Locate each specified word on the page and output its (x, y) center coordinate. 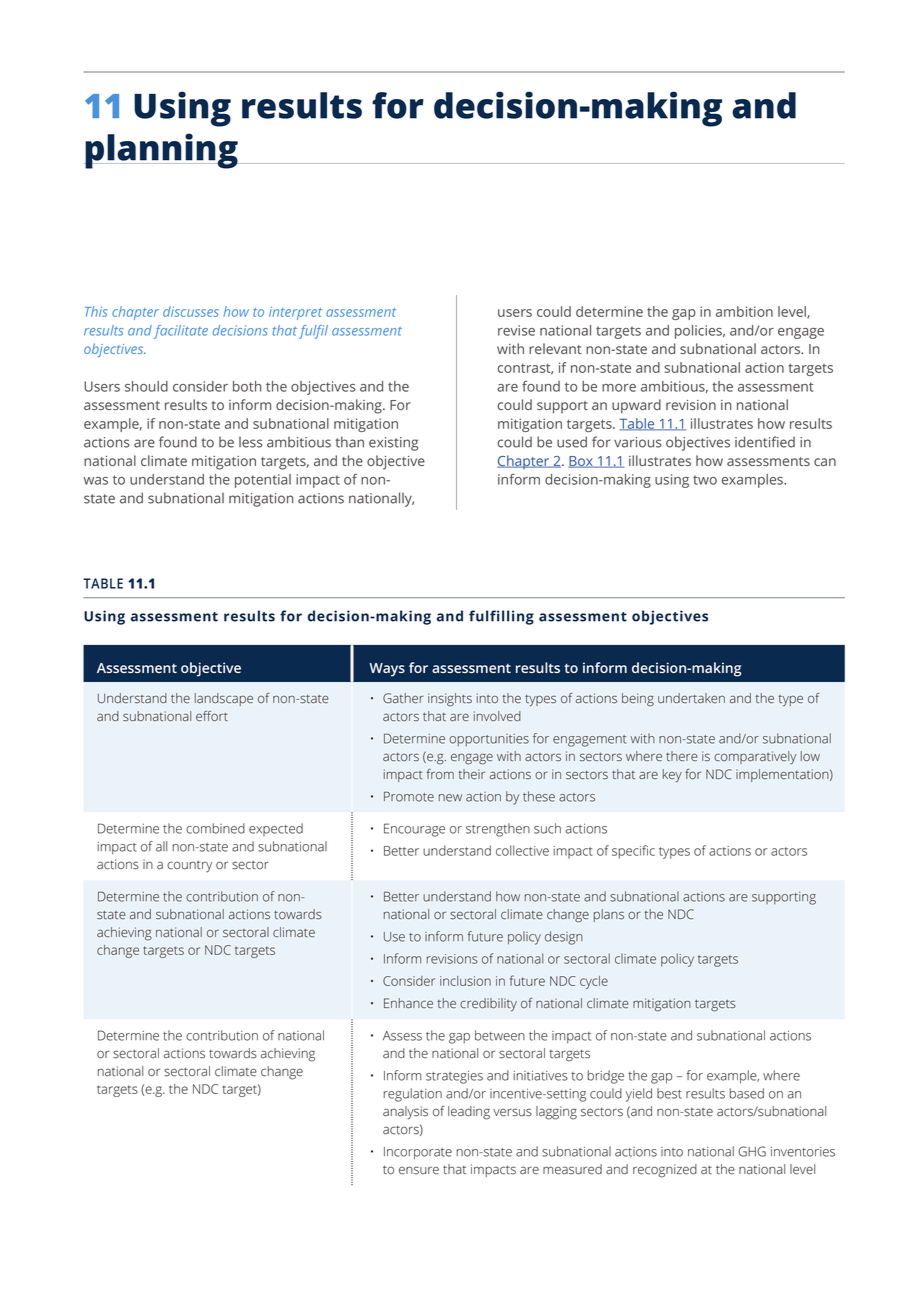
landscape (224, 699)
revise (516, 330)
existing (393, 444)
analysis (405, 1113)
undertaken (691, 698)
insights (450, 700)
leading (469, 1113)
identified (765, 442)
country (189, 867)
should (146, 386)
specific (633, 852)
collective (522, 850)
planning (162, 151)
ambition (744, 311)
